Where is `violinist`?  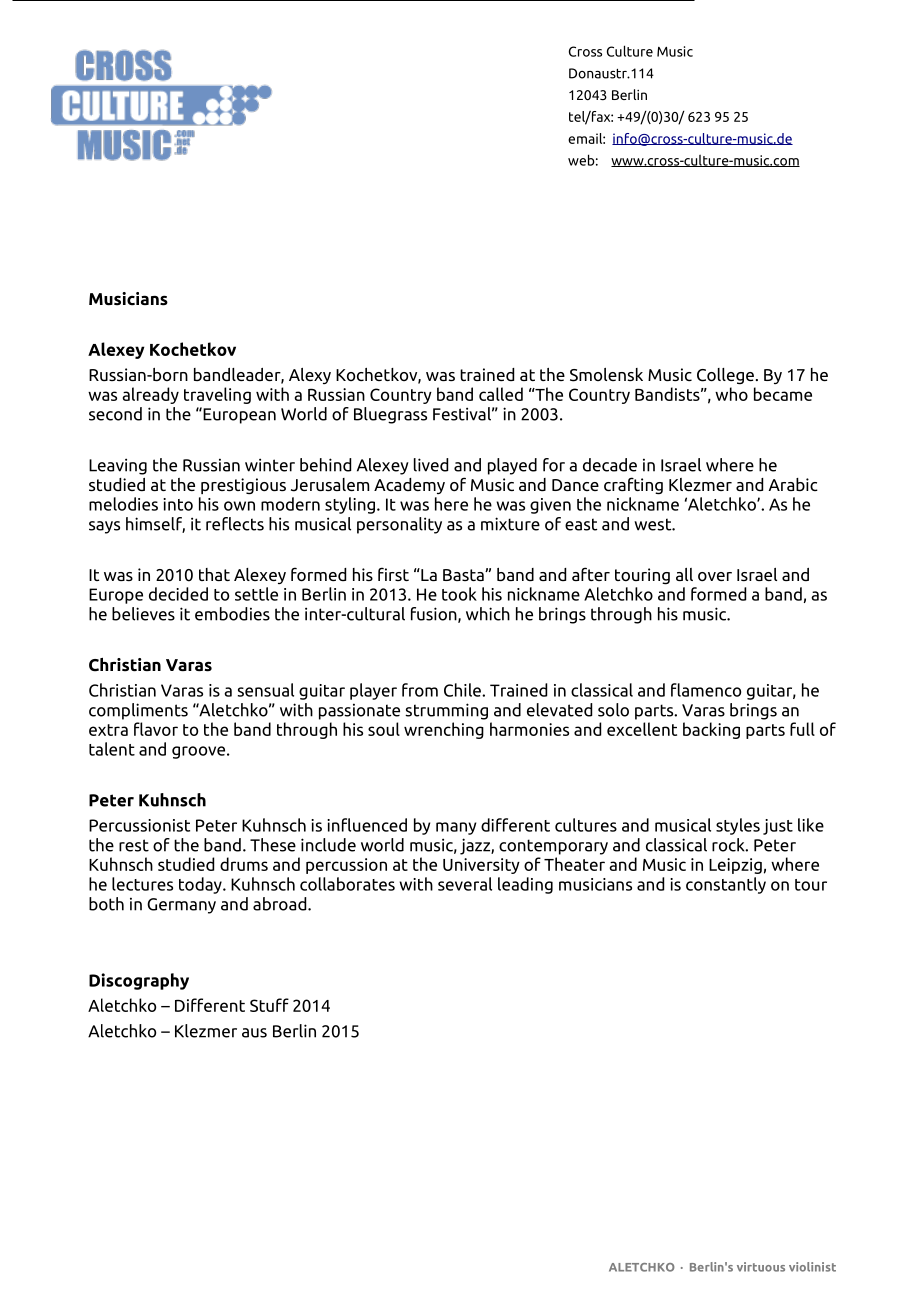 violinist is located at coordinates (812, 1267).
